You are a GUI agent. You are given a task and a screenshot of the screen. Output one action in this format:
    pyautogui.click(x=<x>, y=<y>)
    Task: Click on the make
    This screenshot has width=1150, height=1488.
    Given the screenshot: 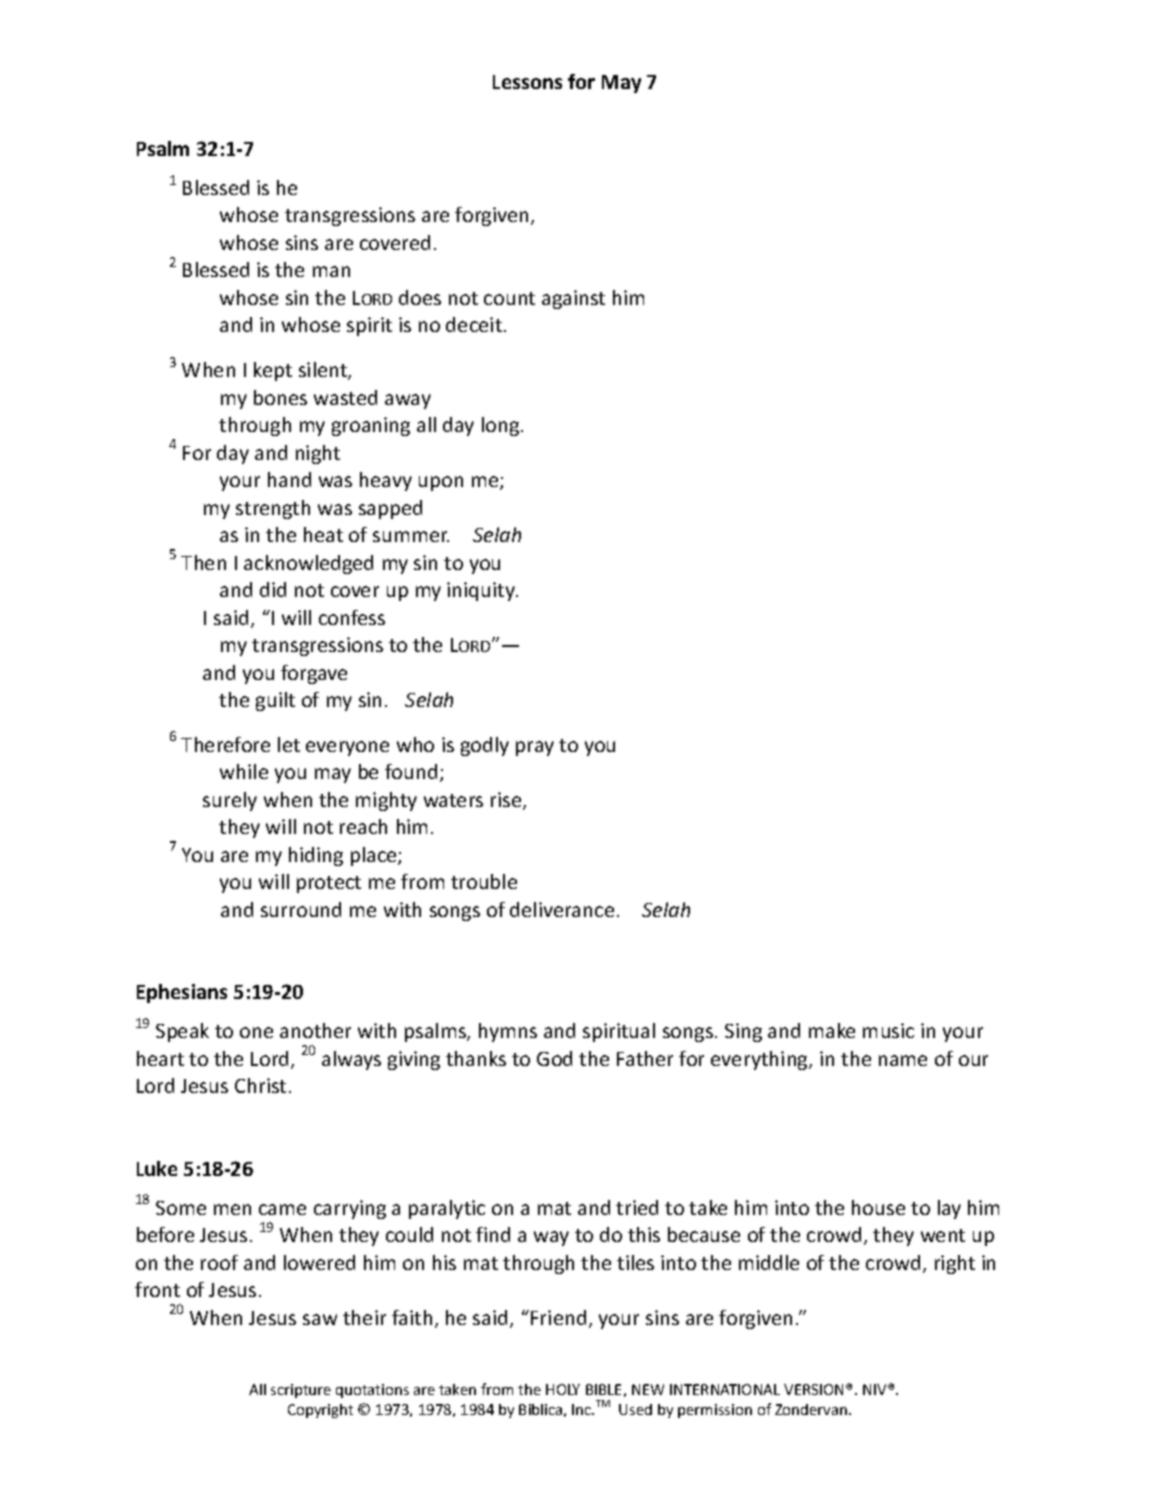 What is the action you would take?
    pyautogui.click(x=832, y=1030)
